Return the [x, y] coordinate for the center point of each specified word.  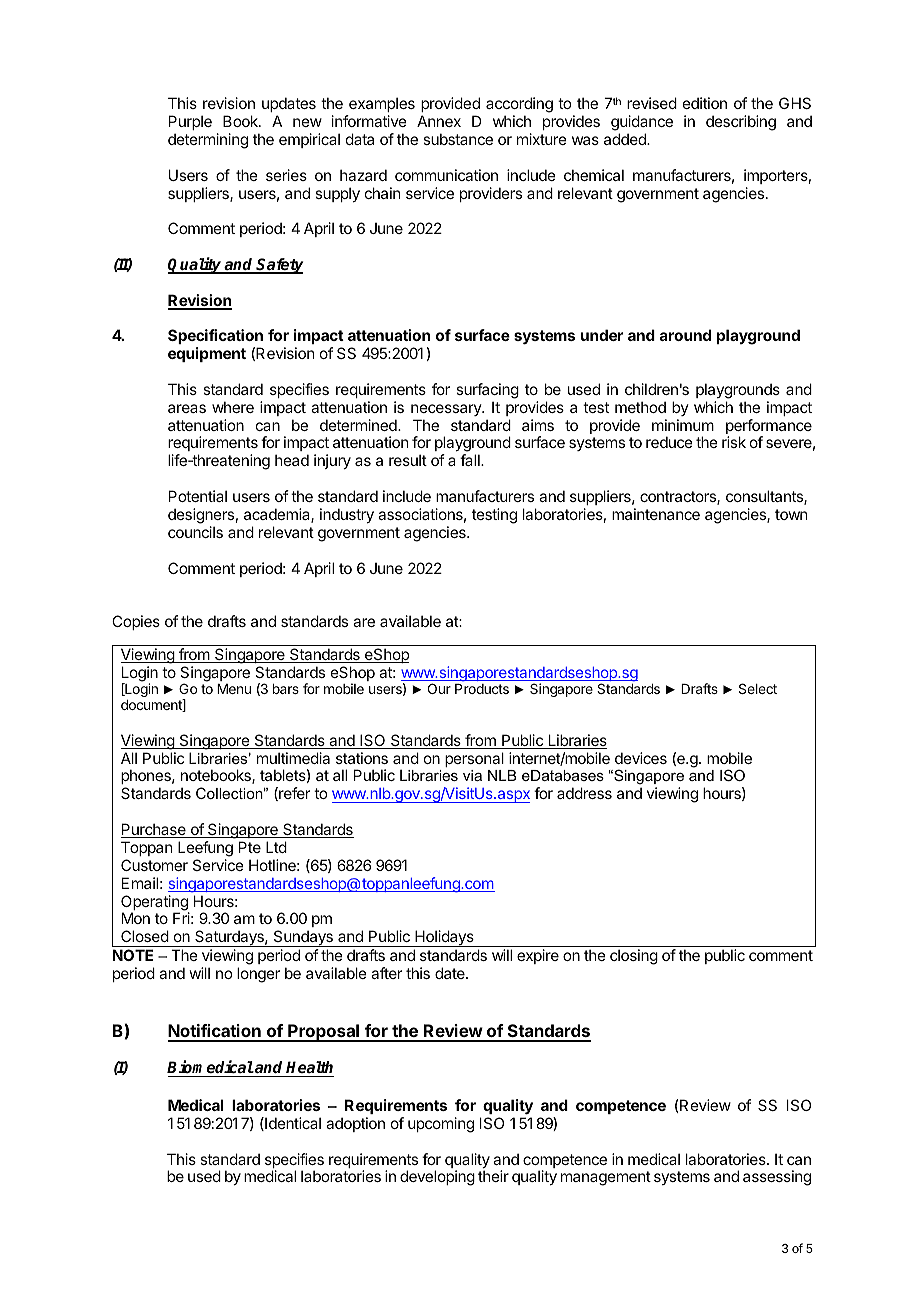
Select [758, 688]
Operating [155, 904]
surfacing [487, 391]
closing [634, 957]
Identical [292, 1124]
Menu [234, 689]
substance [458, 139]
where [233, 407]
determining [208, 141]
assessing [777, 1178]
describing [741, 123]
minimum [683, 425]
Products [482, 689]
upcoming [441, 1125]
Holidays [444, 938]
